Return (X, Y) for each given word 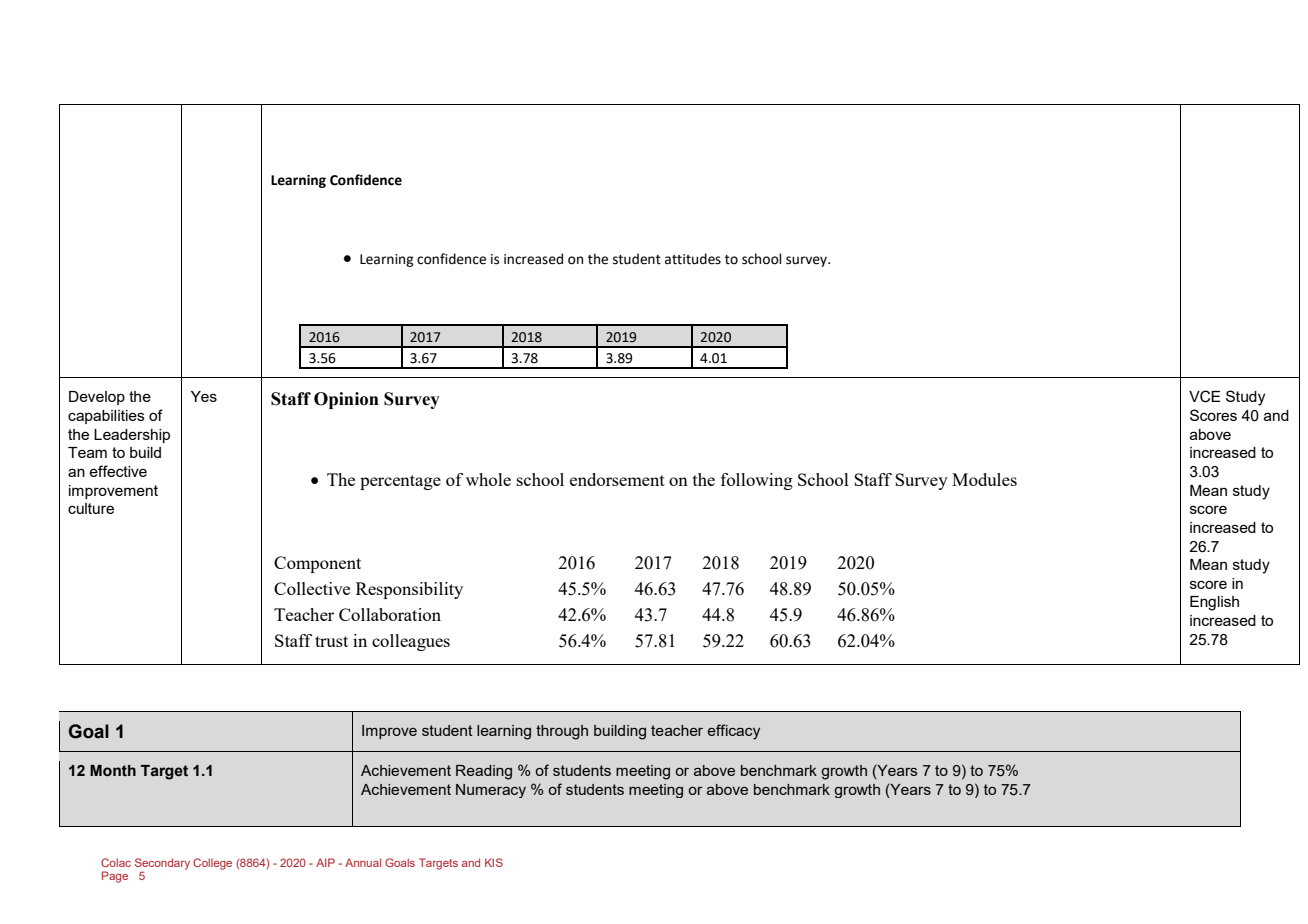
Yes (204, 396)
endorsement (617, 479)
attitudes (693, 259)
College (212, 864)
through (562, 732)
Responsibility (409, 590)
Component (317, 564)
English (1214, 603)
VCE (1205, 396)
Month (113, 771)
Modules (984, 479)
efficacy (734, 732)
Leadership (132, 436)
